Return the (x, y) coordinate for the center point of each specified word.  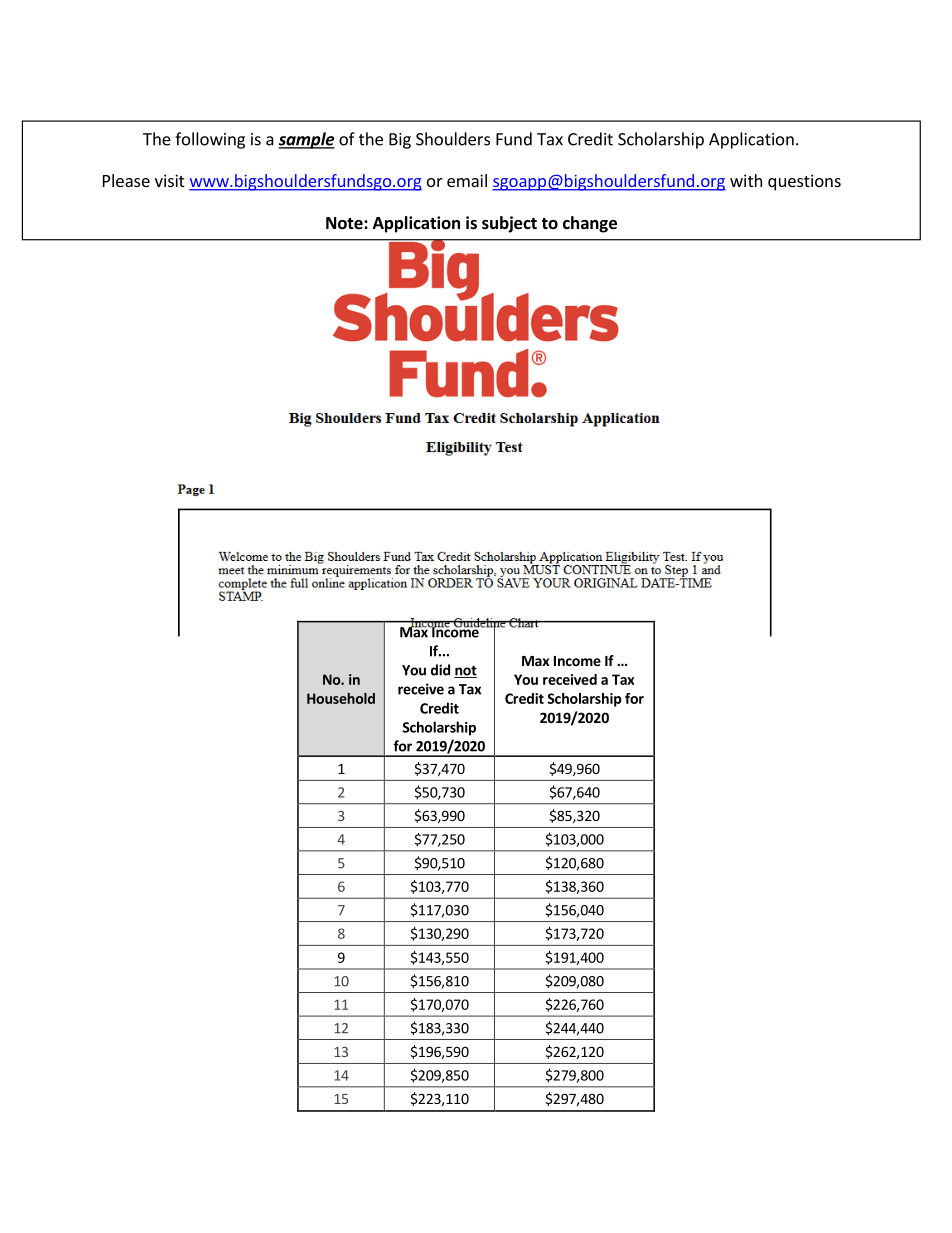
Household (341, 698)
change (590, 224)
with (746, 180)
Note (345, 223)
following (210, 140)
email (467, 180)
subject (509, 224)
